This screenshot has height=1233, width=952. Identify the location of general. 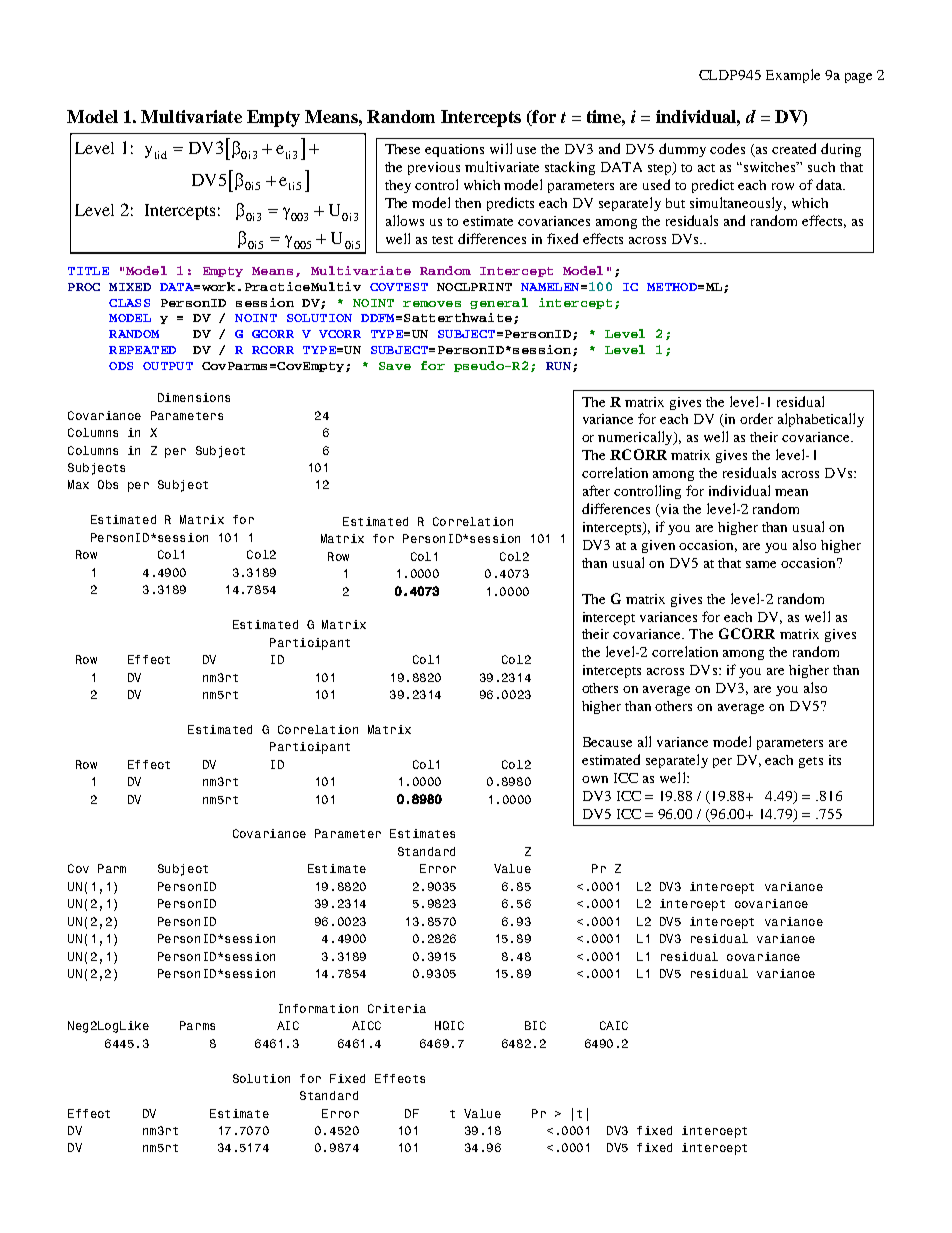
(499, 303).
